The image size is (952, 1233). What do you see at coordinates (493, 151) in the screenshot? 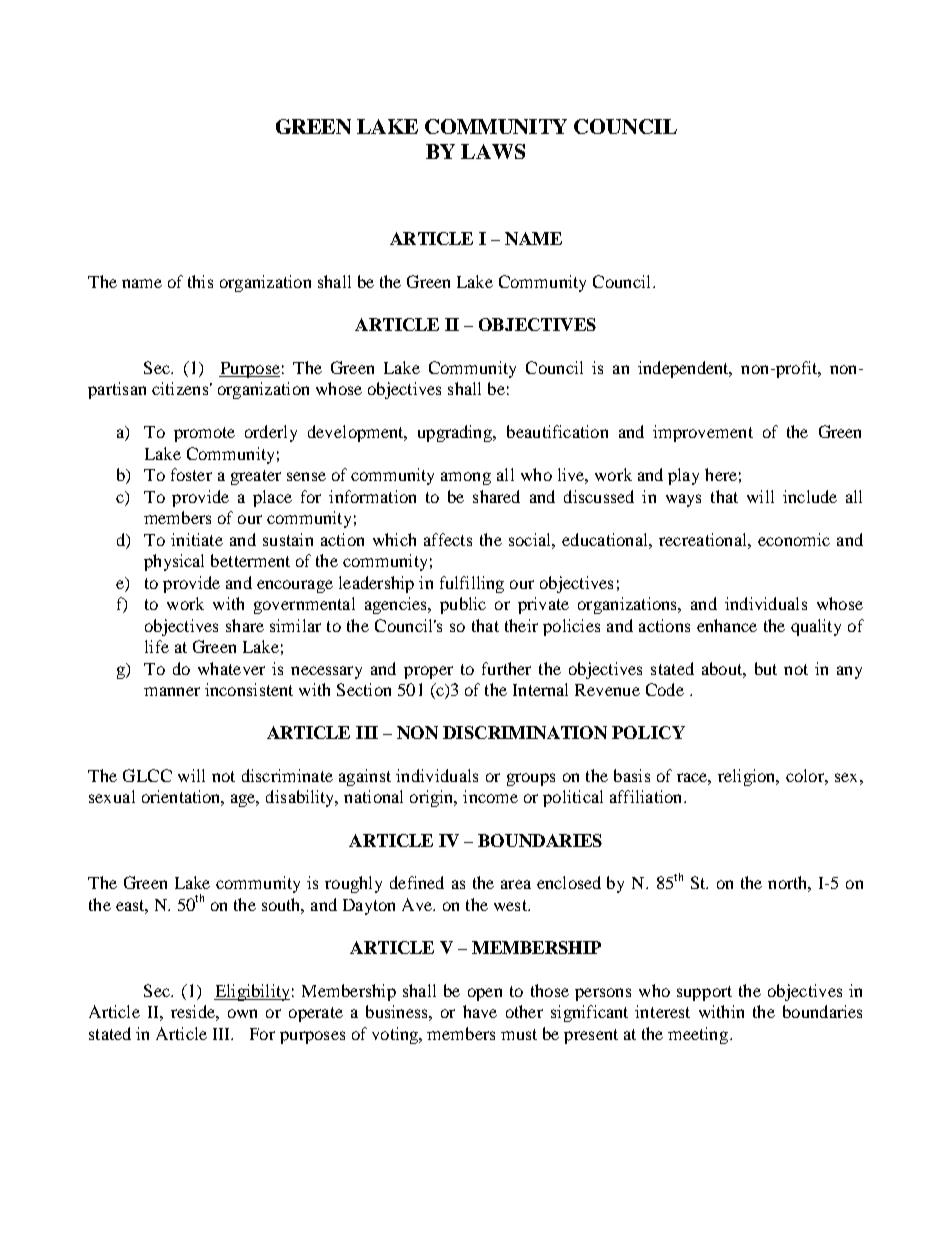
I see `LAWS` at bounding box center [493, 151].
